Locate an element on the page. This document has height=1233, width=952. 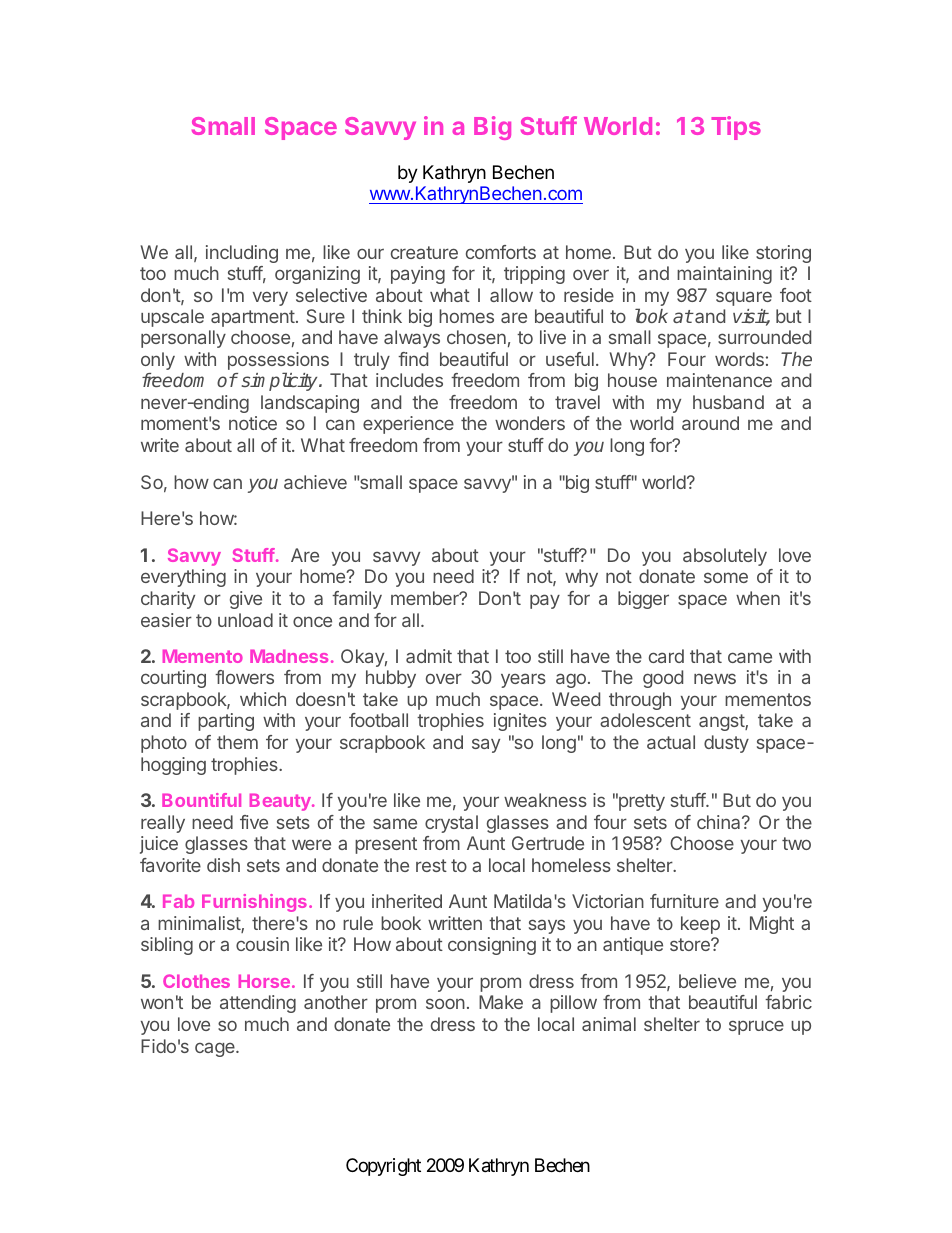
including is located at coordinates (242, 254).
